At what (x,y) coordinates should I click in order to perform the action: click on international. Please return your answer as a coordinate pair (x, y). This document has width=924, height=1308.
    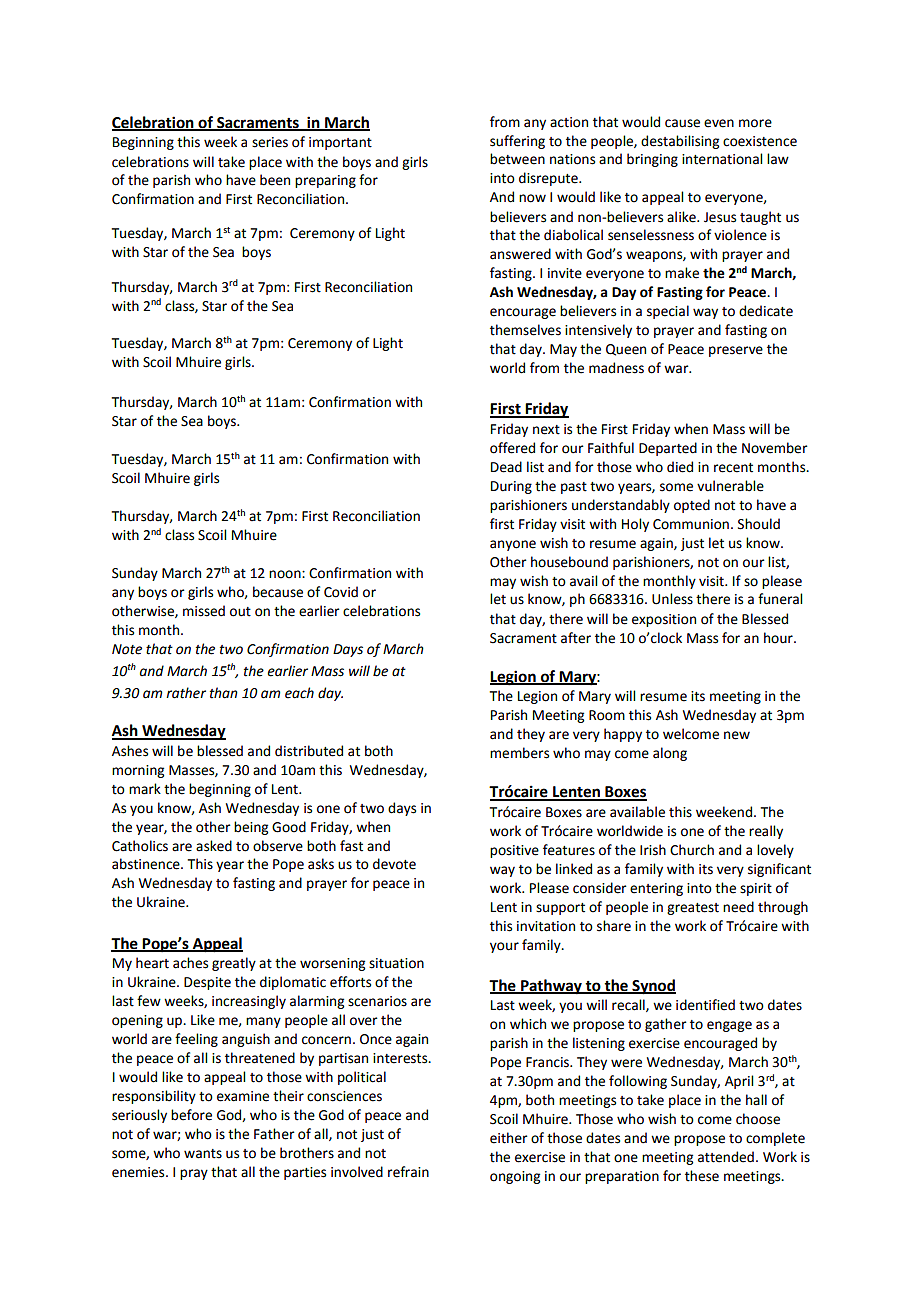
    Looking at the image, I should click on (722, 159).
